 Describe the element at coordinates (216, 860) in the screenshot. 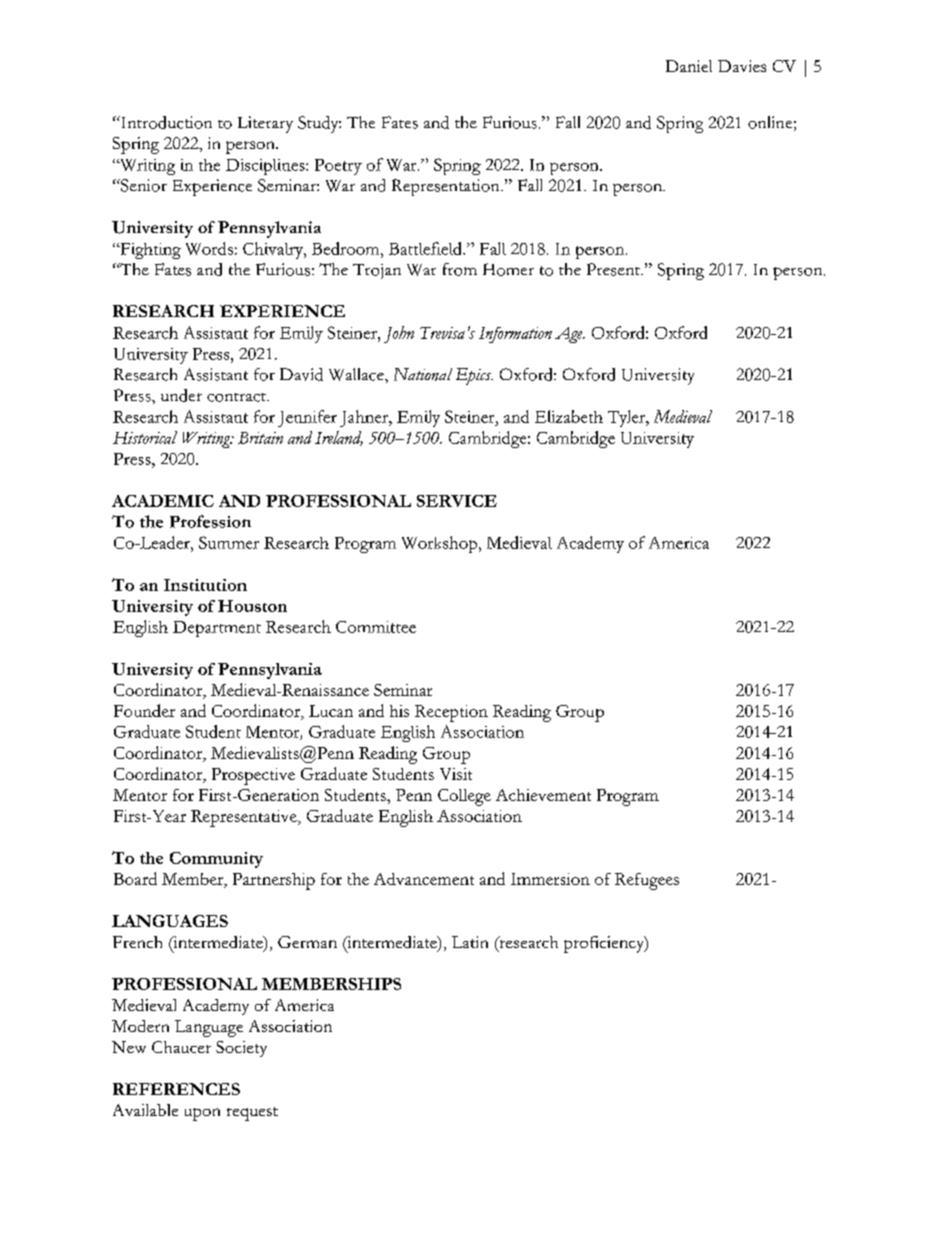

I see `Community` at that location.
